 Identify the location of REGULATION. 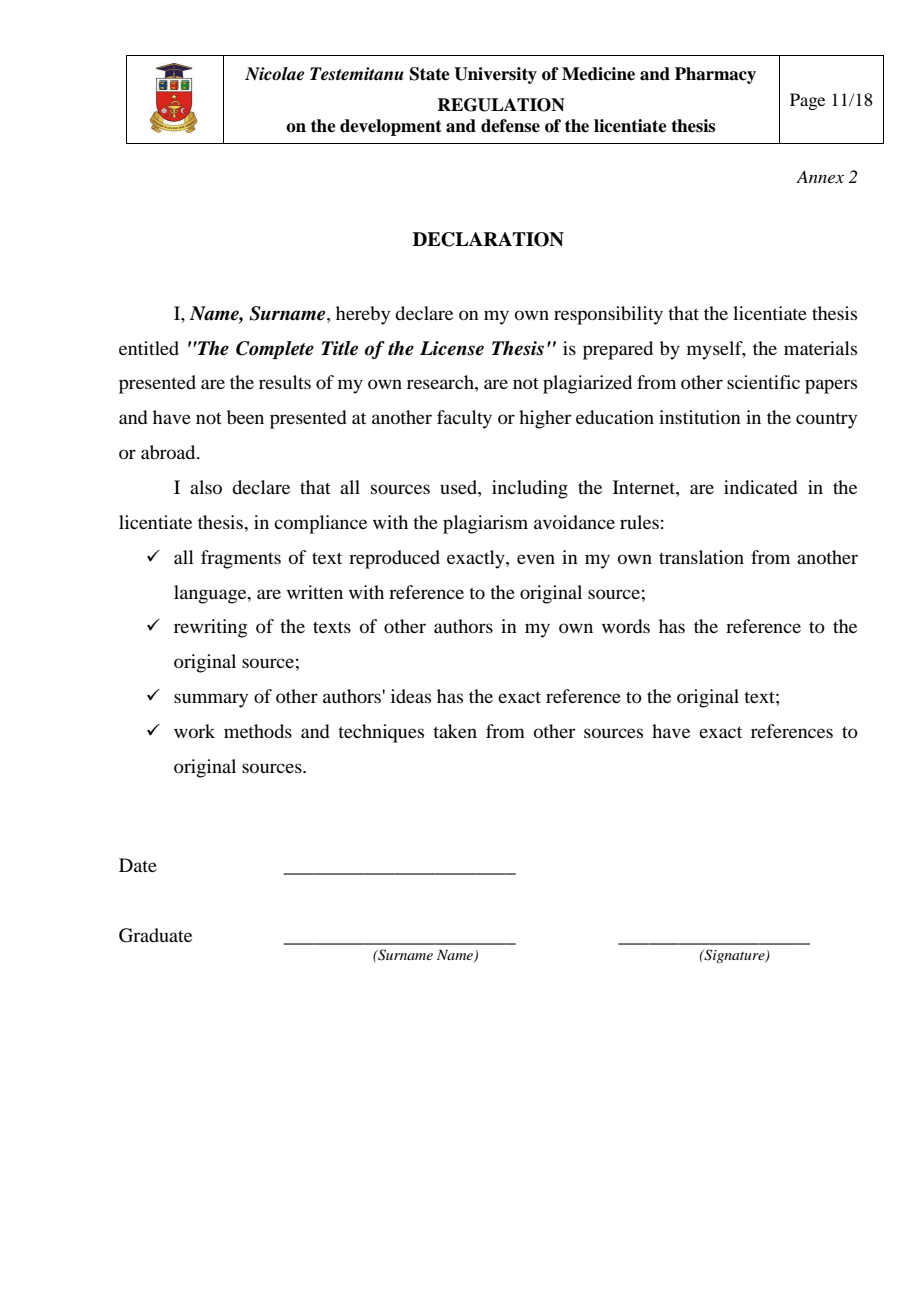
(501, 105).
